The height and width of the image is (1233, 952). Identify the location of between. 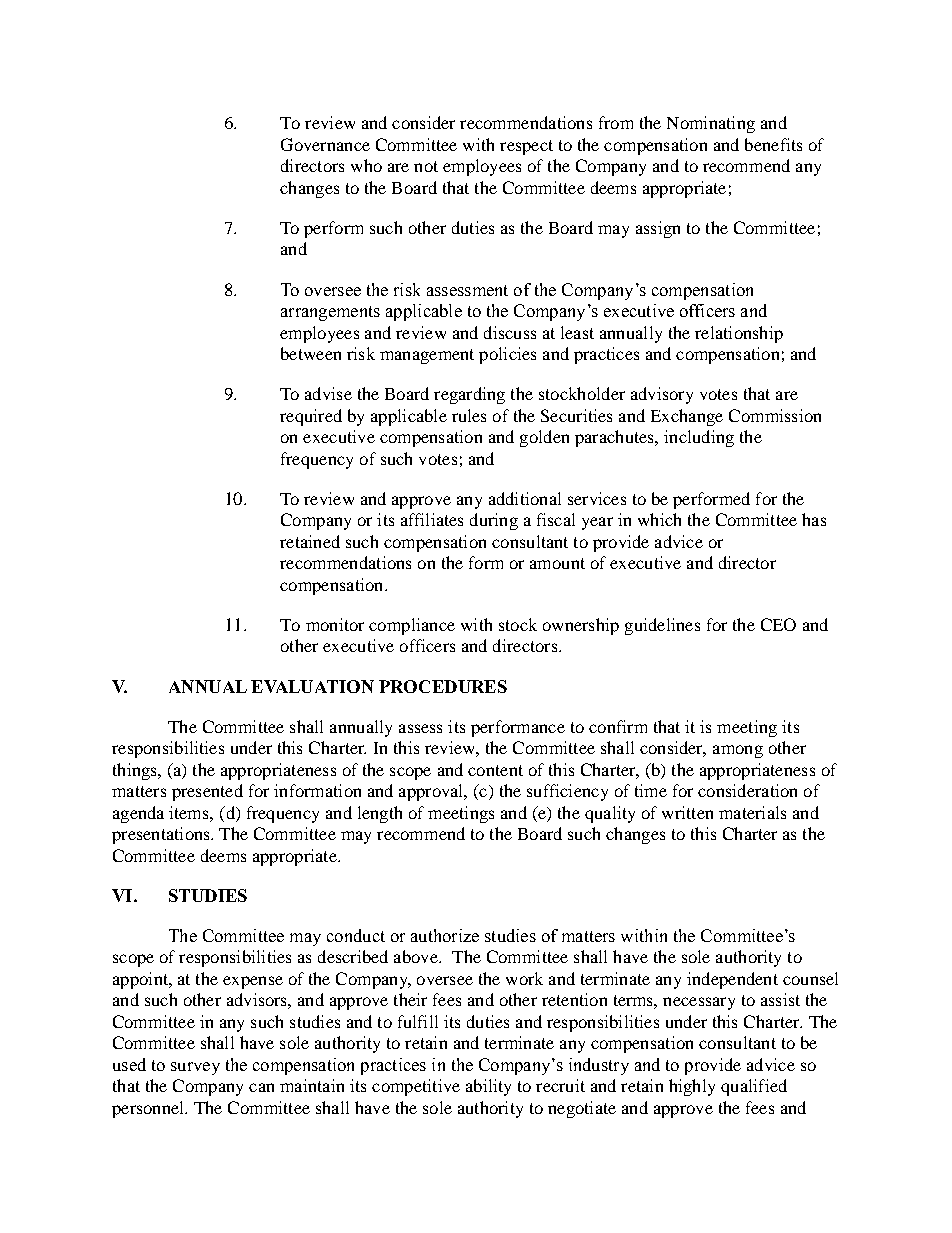
(311, 353).
